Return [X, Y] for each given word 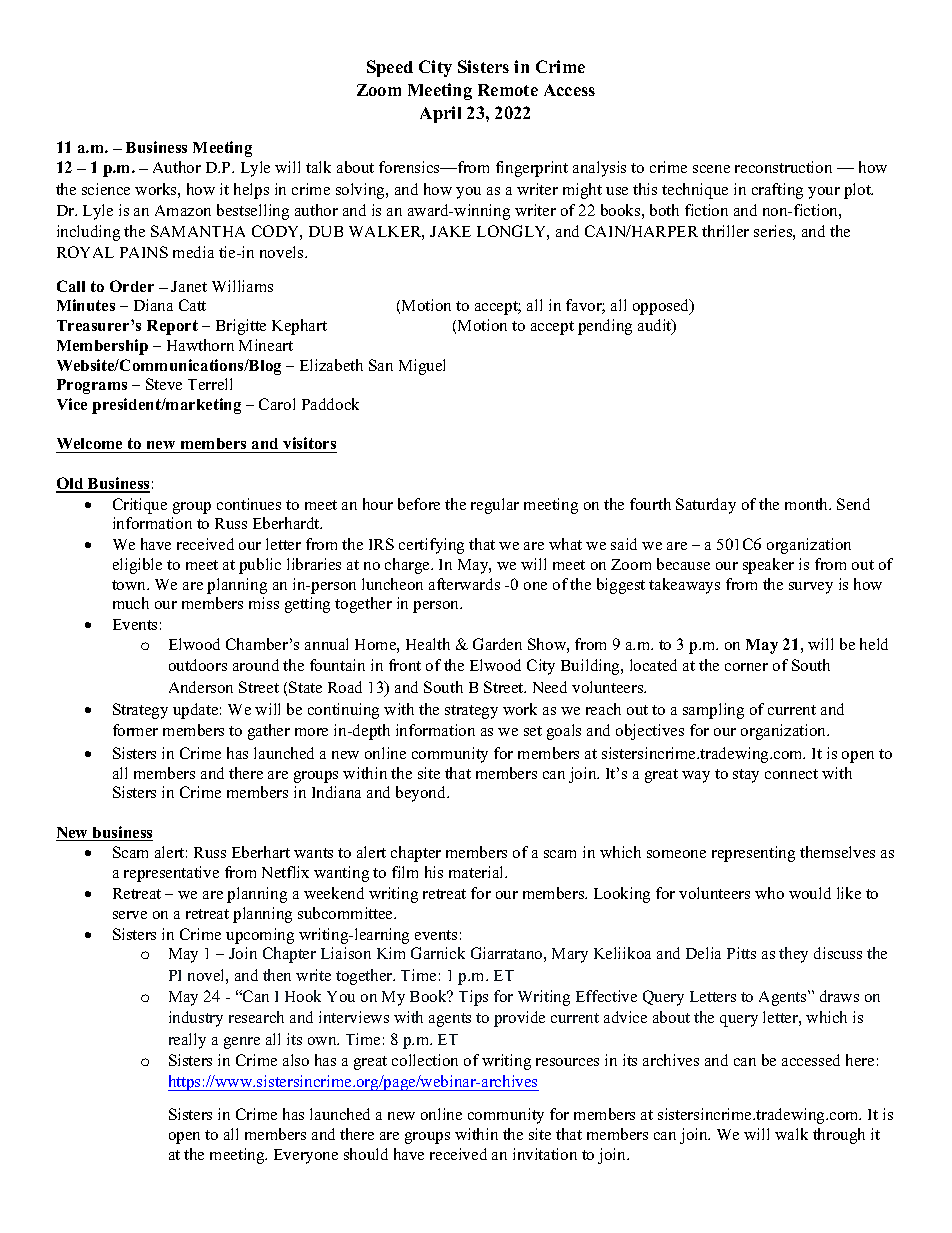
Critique [140, 506]
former [135, 730]
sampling [713, 711]
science [106, 189]
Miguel [422, 367]
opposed [662, 307]
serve [130, 915]
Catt [192, 305]
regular [495, 506]
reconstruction [783, 167]
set [533, 731]
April [440, 114]
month [808, 504]
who [769, 893]
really [187, 1041]
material [478, 872]
